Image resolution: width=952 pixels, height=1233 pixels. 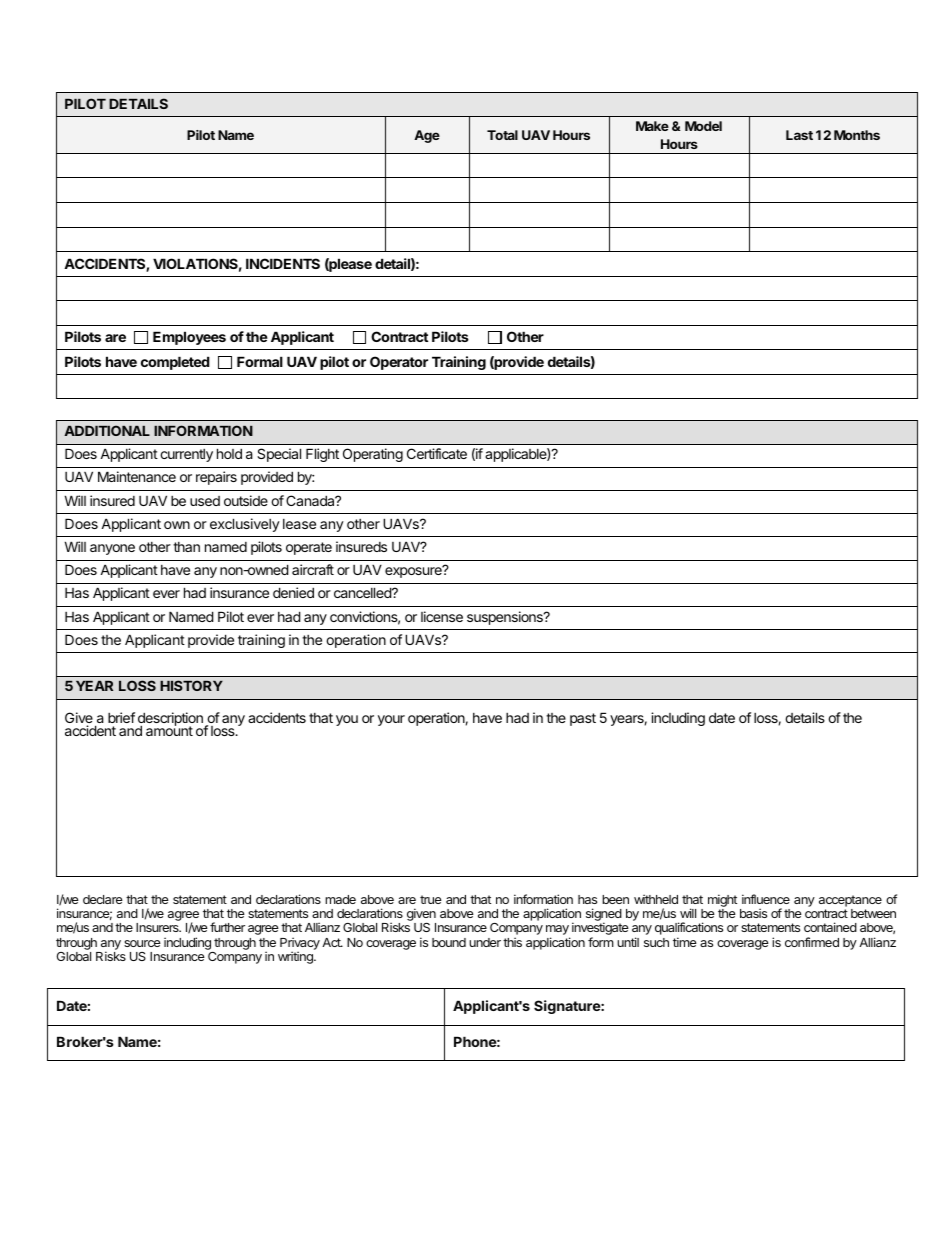 I want to click on further, so click(x=227, y=927).
